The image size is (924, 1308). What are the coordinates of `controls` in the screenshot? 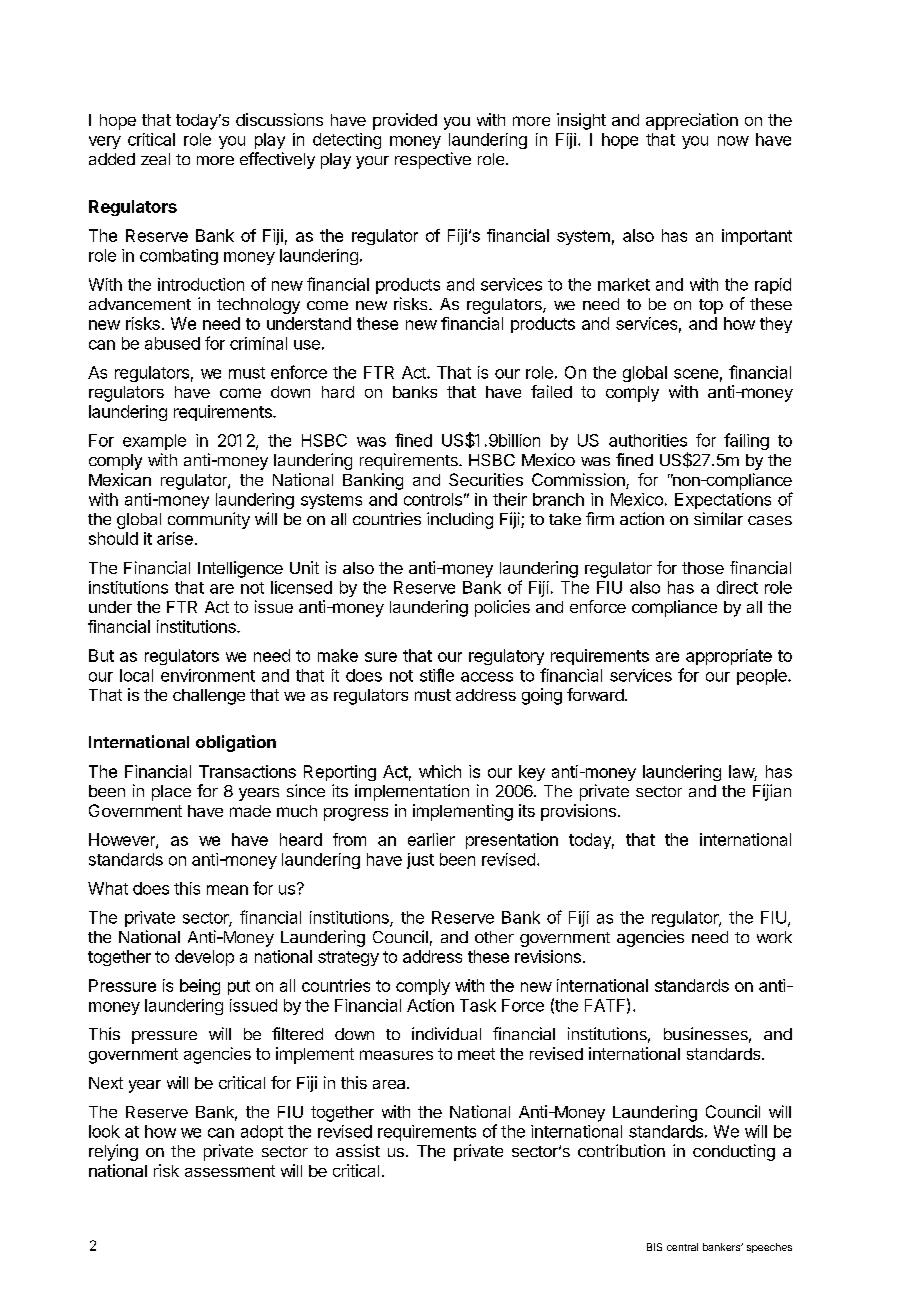 It's located at (433, 499).
